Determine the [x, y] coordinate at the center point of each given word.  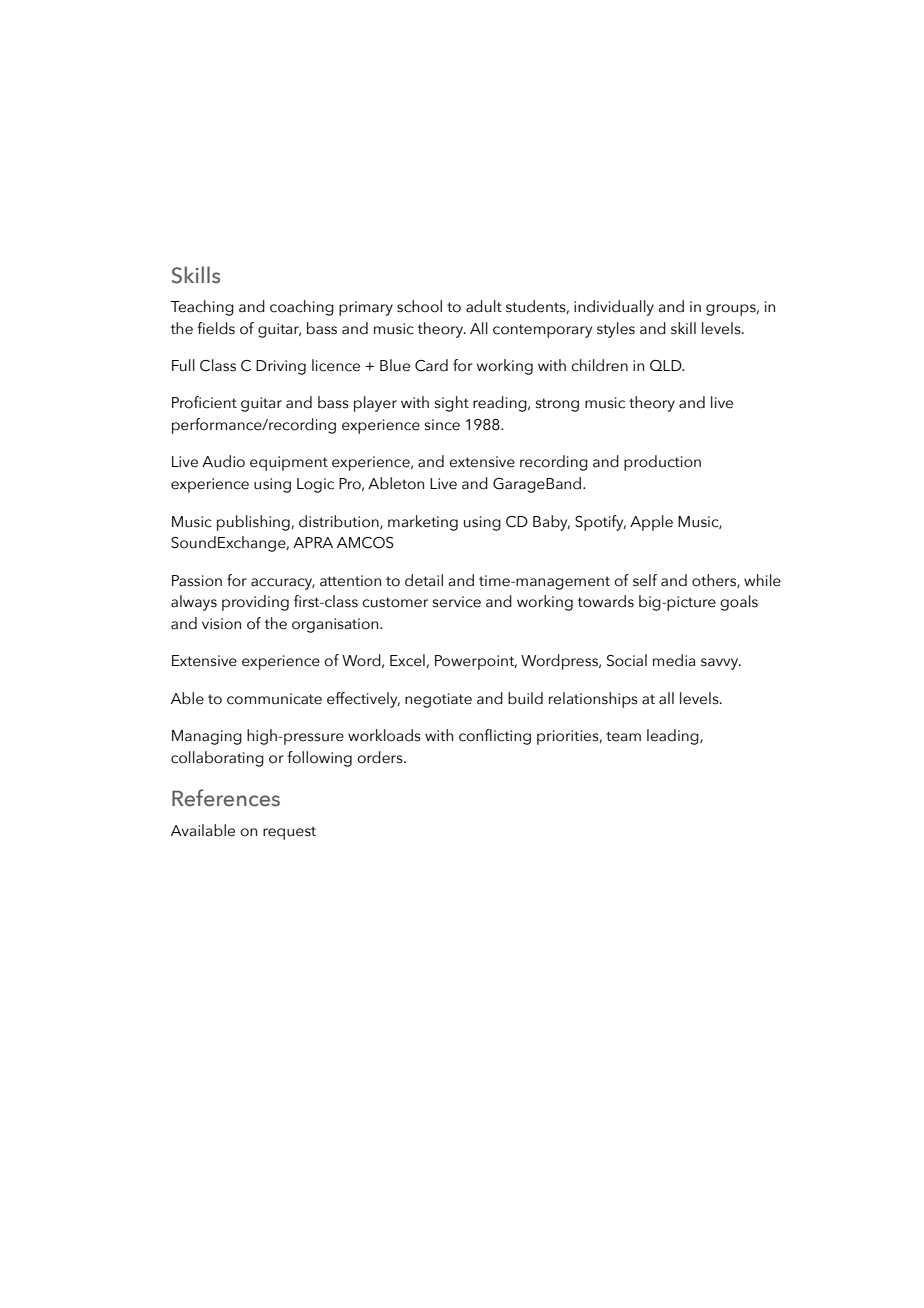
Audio [223, 461]
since [442, 425]
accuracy [283, 584]
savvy [721, 664]
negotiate [438, 700]
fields [216, 328]
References [226, 798]
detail [424, 580]
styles [616, 330]
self [645, 580]
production [662, 463]
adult [484, 306]
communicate [274, 699]
